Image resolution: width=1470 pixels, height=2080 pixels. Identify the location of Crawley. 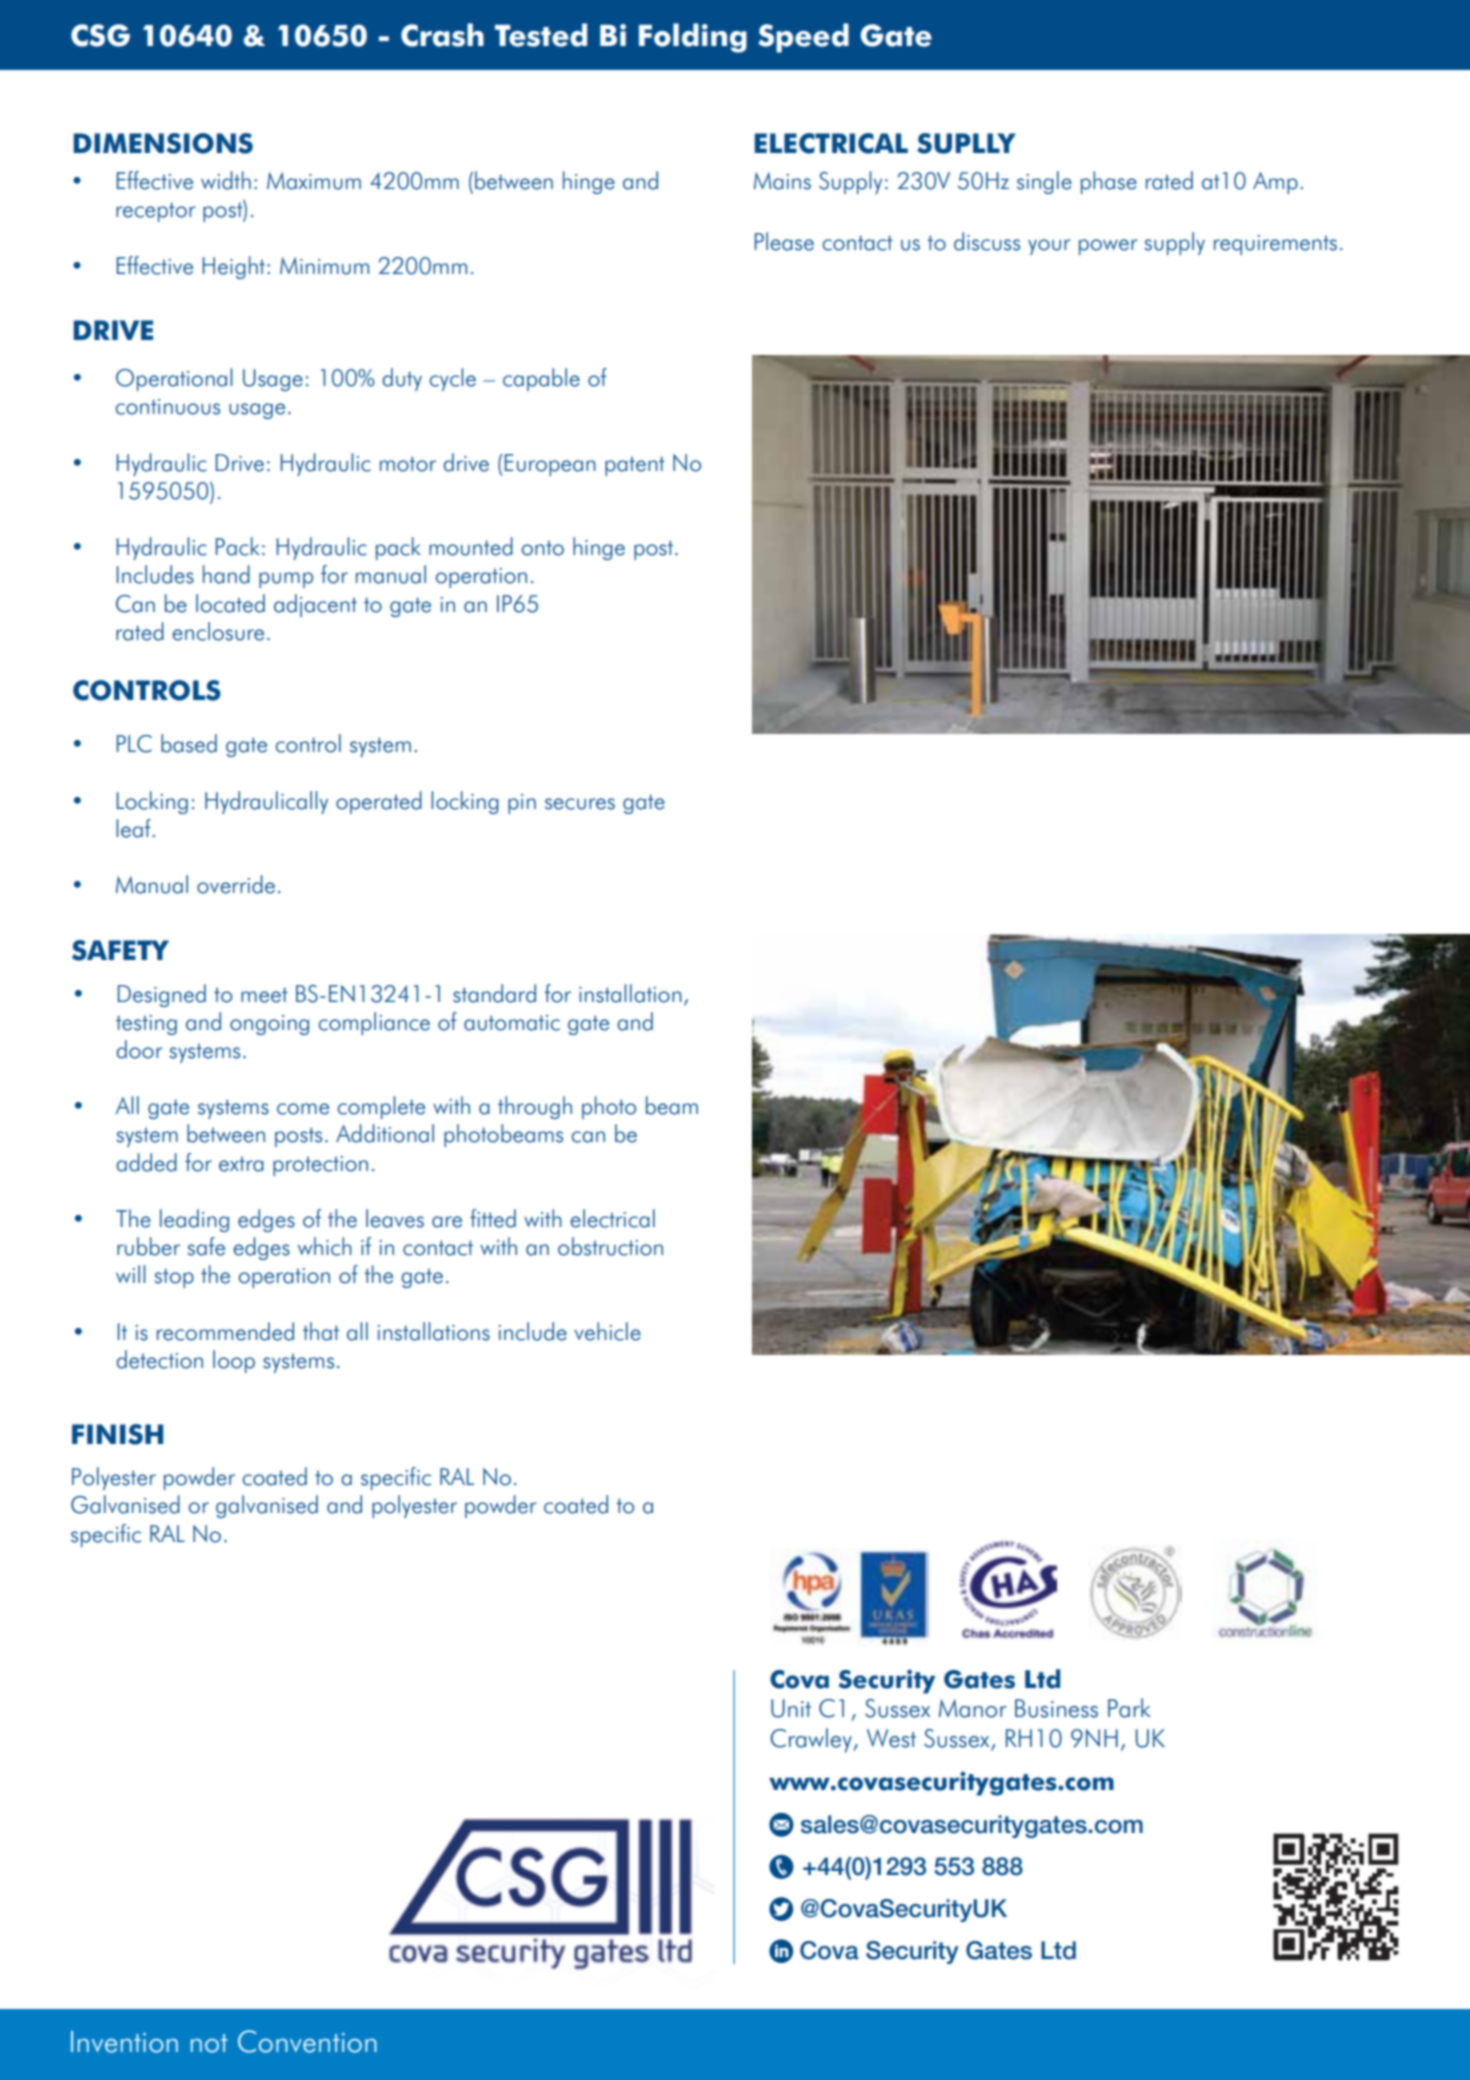
(811, 1740).
